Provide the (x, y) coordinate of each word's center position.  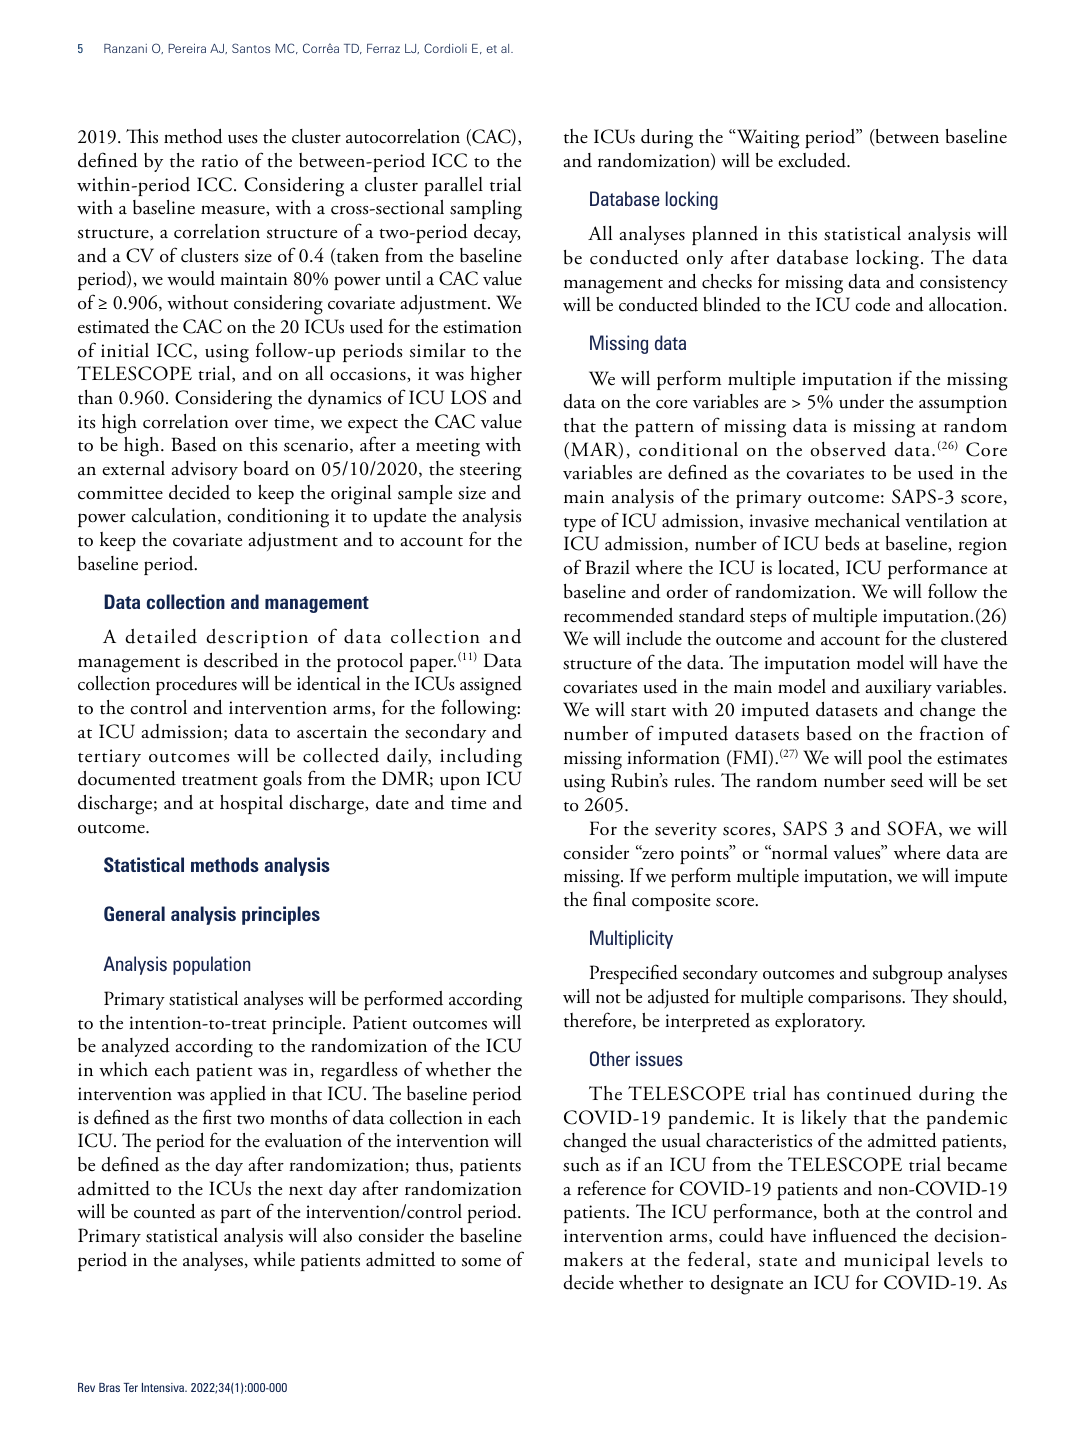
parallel (453, 186)
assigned (491, 686)
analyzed (136, 1047)
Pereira (187, 48)
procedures (196, 685)
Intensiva (164, 1387)
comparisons (855, 999)
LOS (468, 397)
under (861, 401)
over (251, 424)
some (481, 1262)
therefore (599, 1020)
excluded (813, 160)
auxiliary (898, 688)
